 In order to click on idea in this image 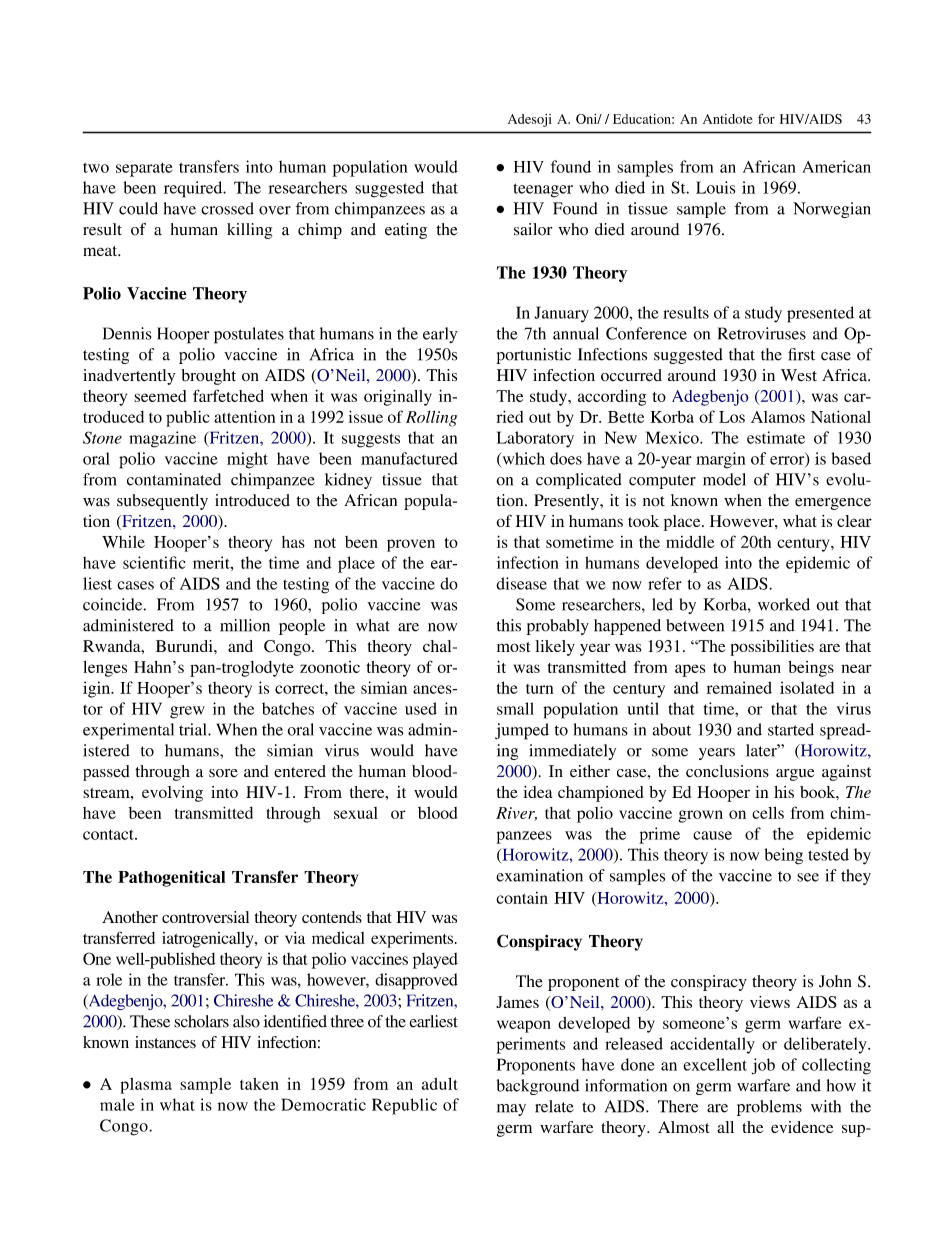, I will do `click(537, 792)`.
